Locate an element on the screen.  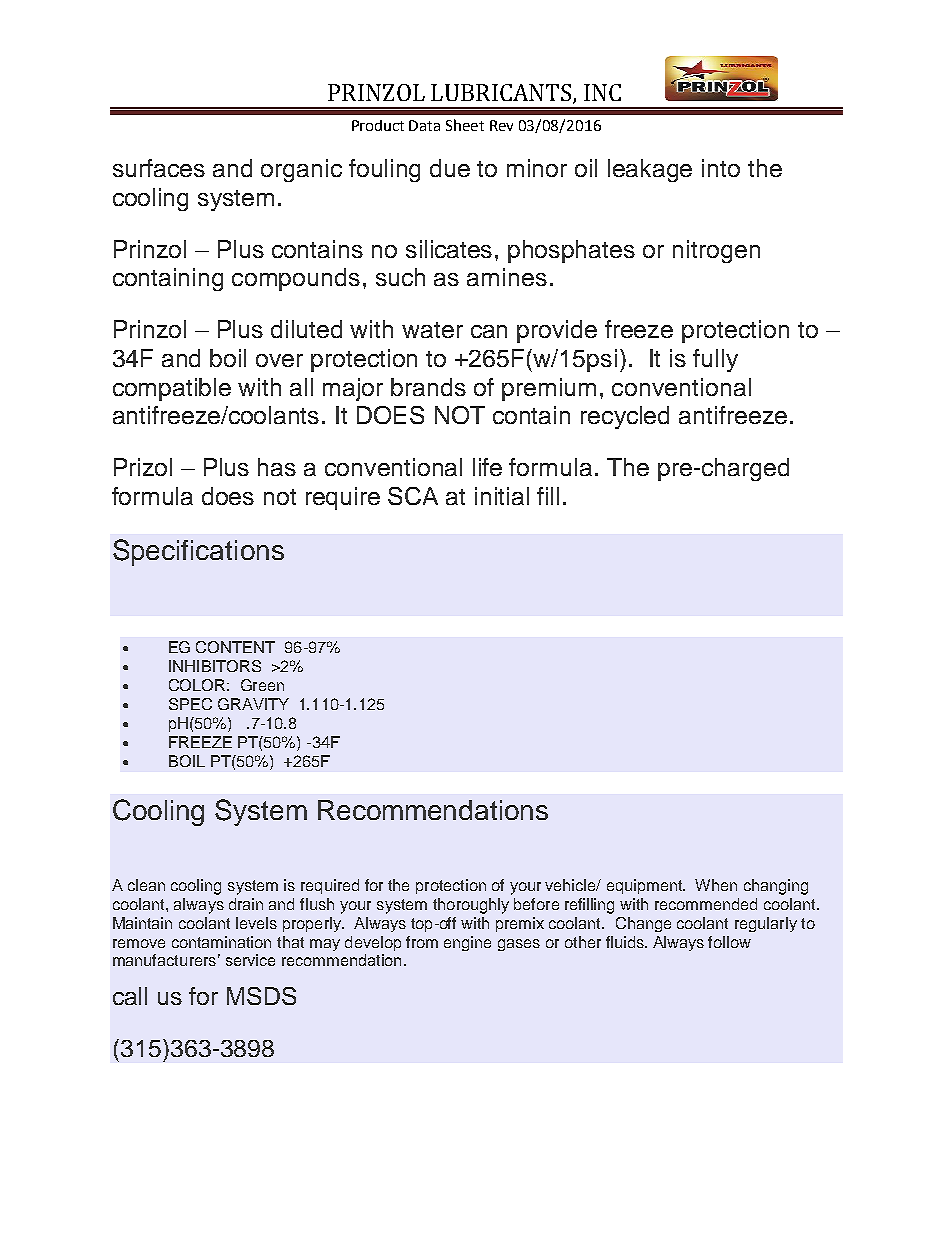
SCA is located at coordinates (413, 496).
